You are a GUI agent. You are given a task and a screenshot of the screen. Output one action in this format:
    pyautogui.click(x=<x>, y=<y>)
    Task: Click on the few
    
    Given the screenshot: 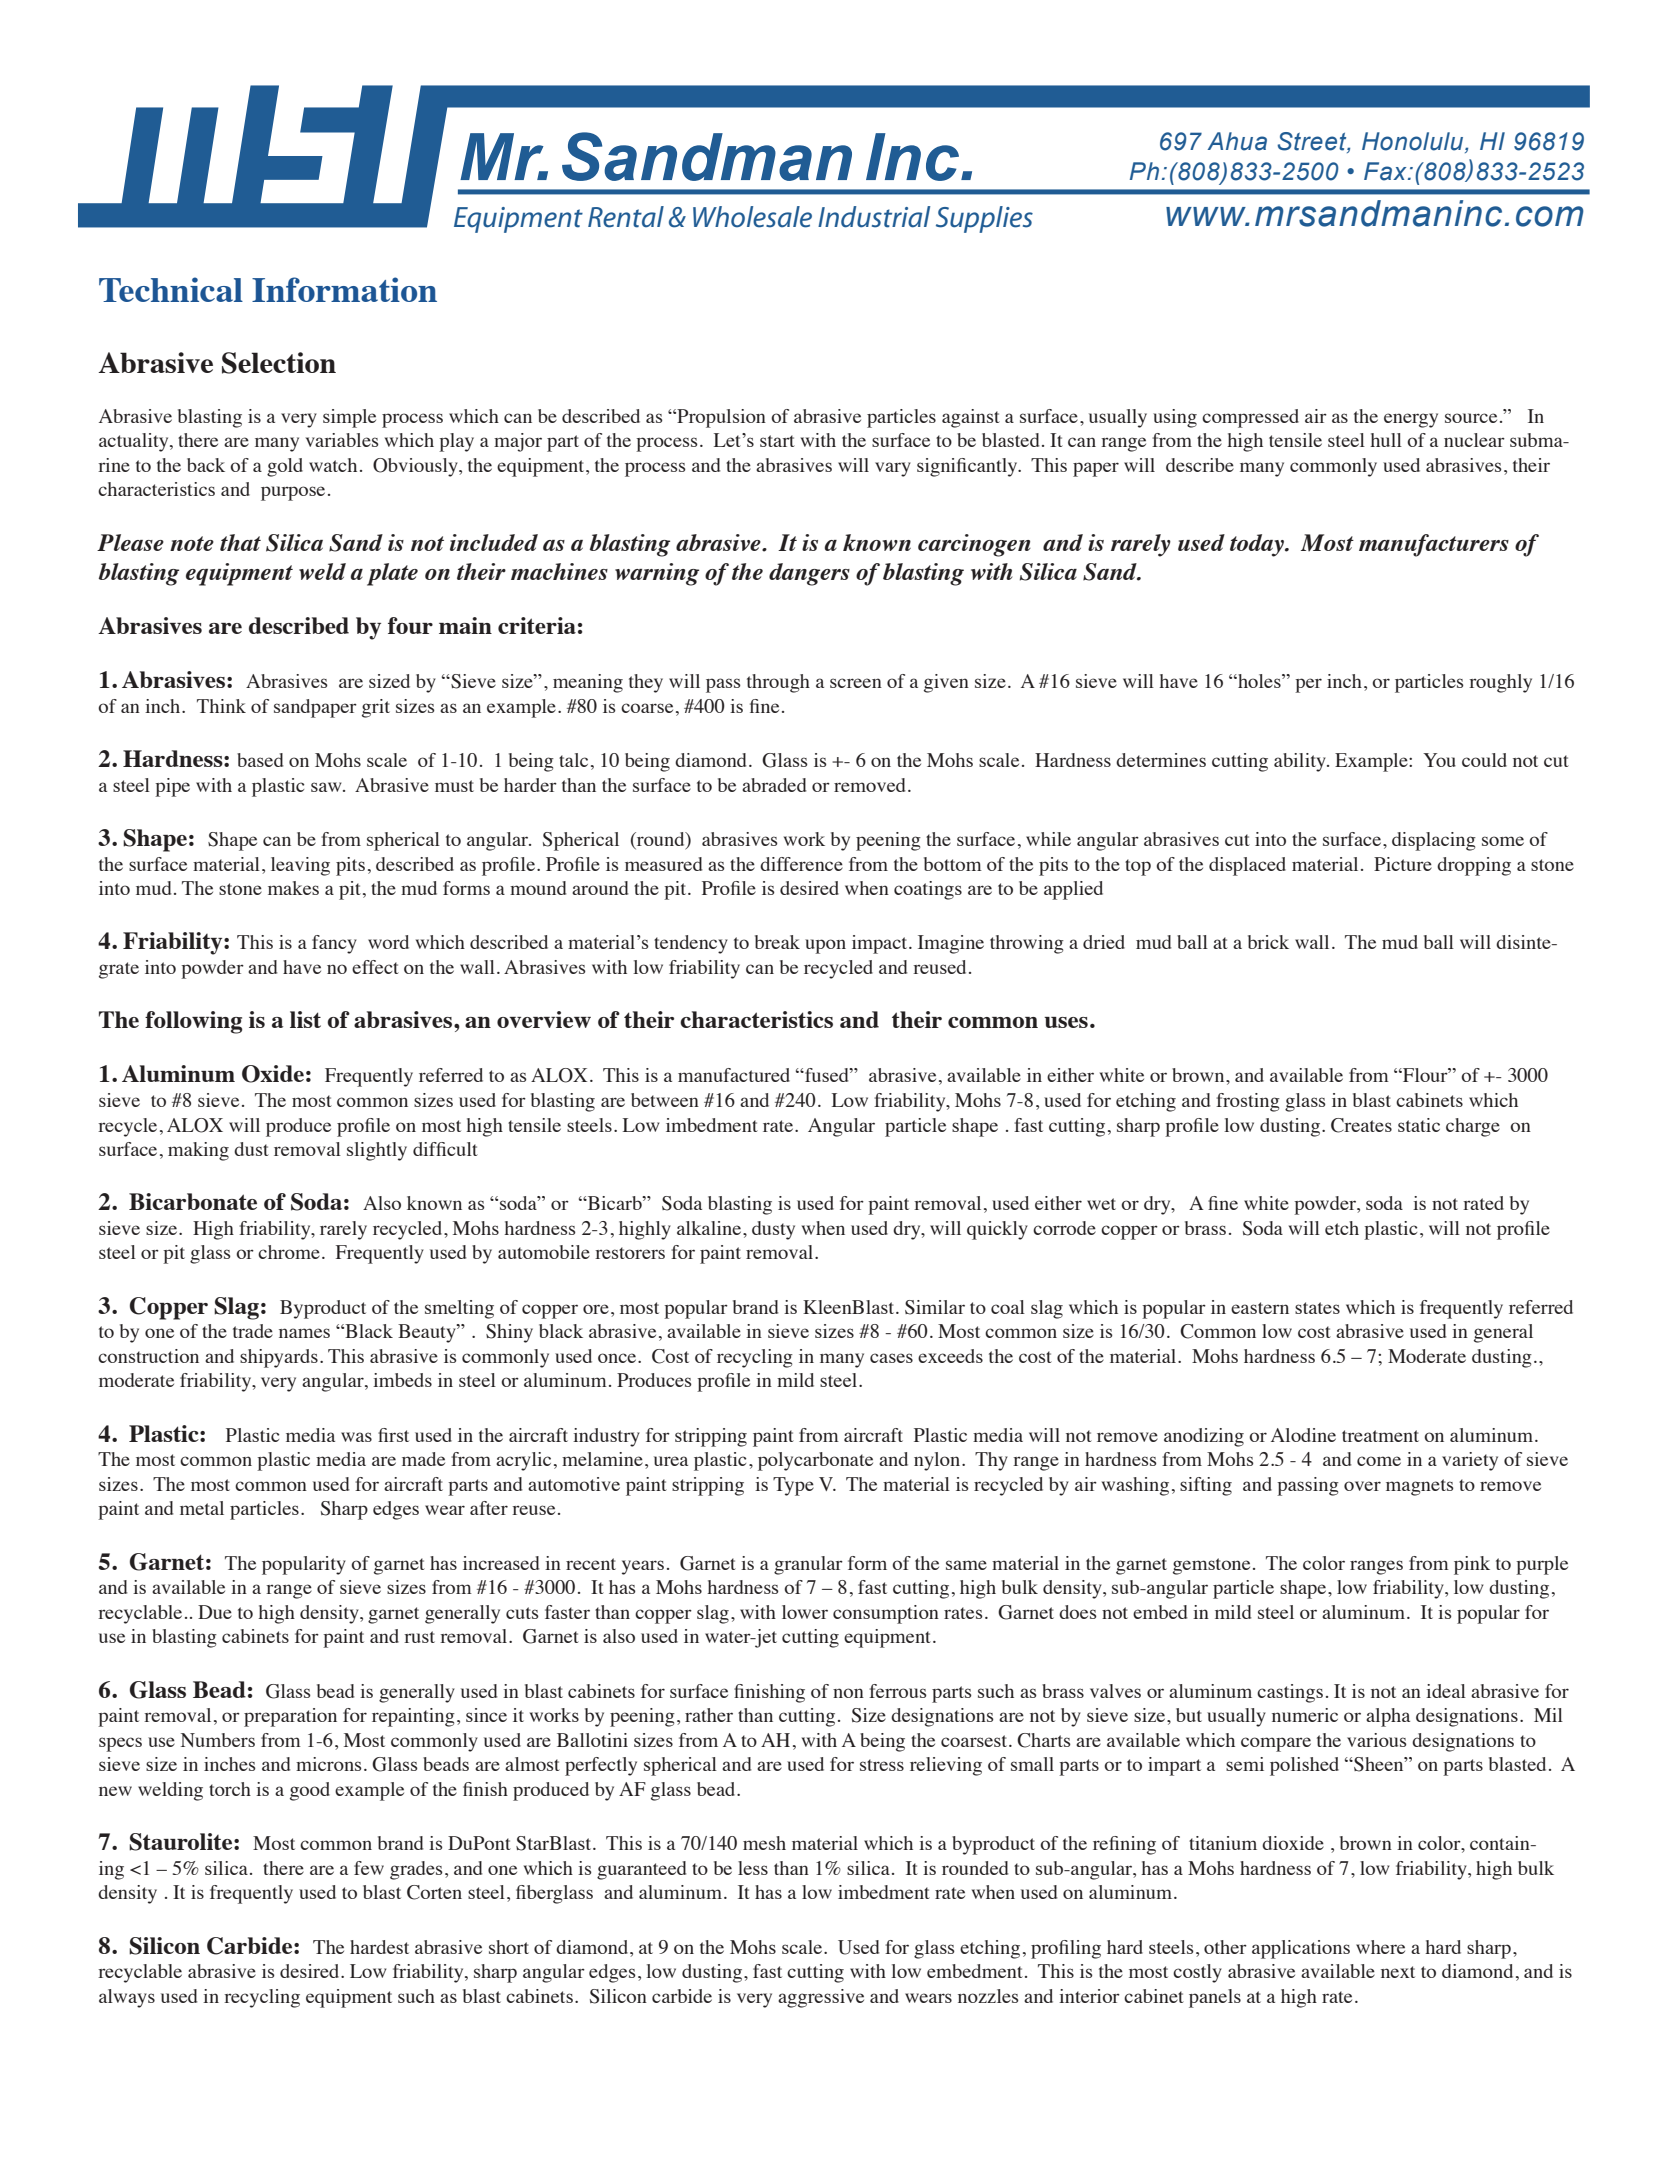 What is the action you would take?
    pyautogui.click(x=369, y=1868)
